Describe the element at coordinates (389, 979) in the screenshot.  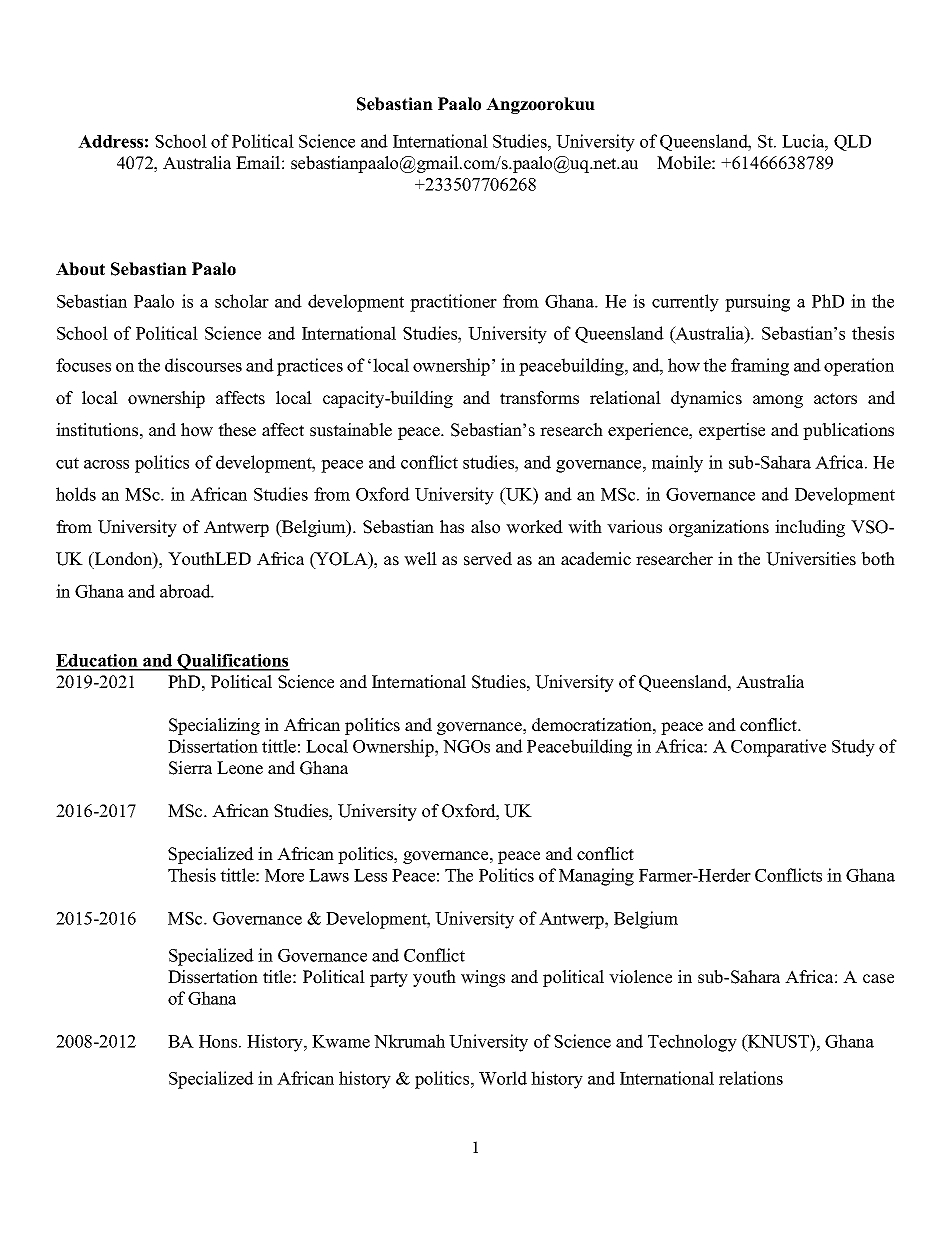
I see `party` at that location.
